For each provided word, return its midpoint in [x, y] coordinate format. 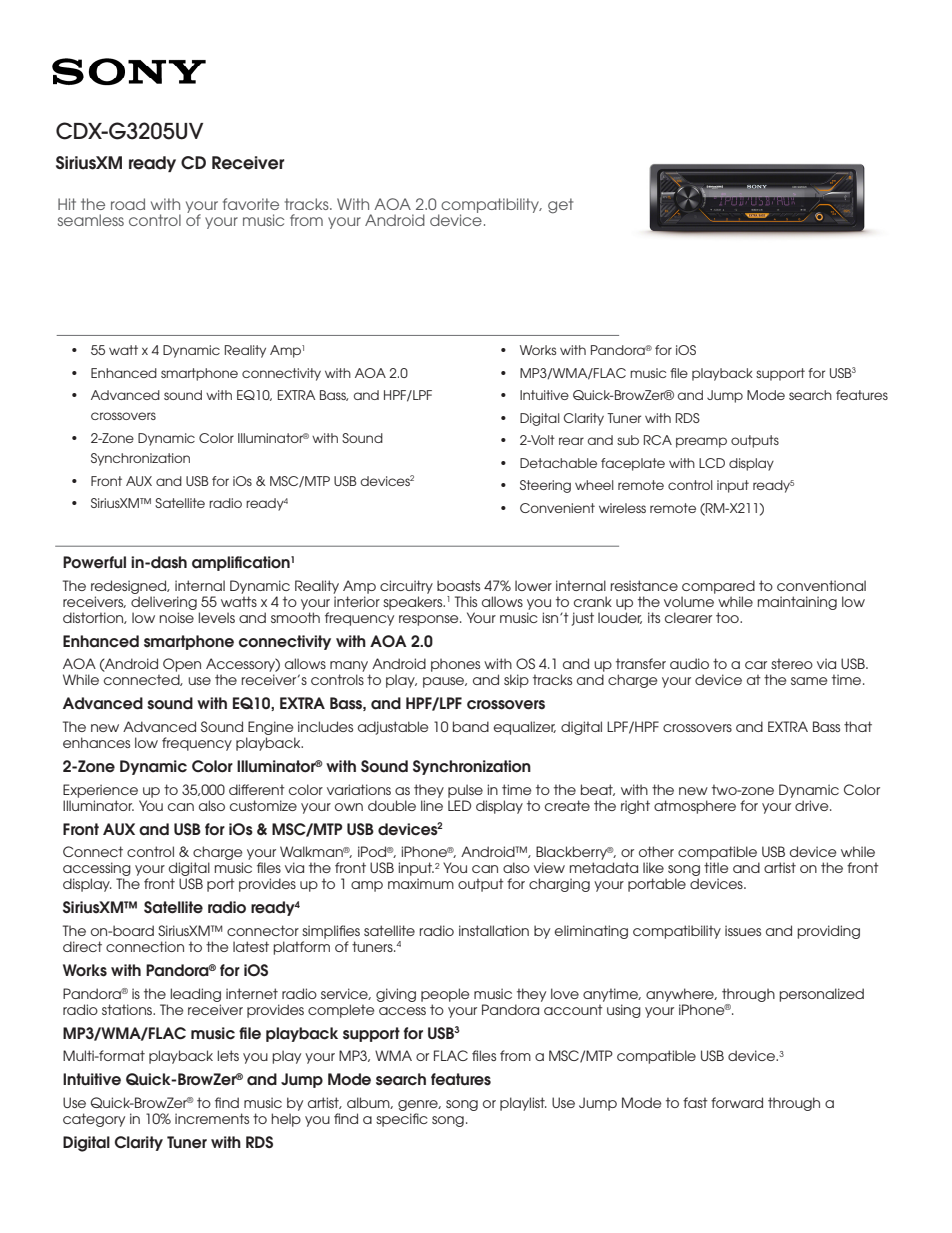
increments [212, 1118]
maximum [421, 883]
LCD [712, 463]
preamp [701, 442]
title [716, 867]
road [128, 204]
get [560, 206]
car [756, 665]
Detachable [558, 463]
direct [82, 946]
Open [182, 666]
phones [455, 665]
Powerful [94, 562]
